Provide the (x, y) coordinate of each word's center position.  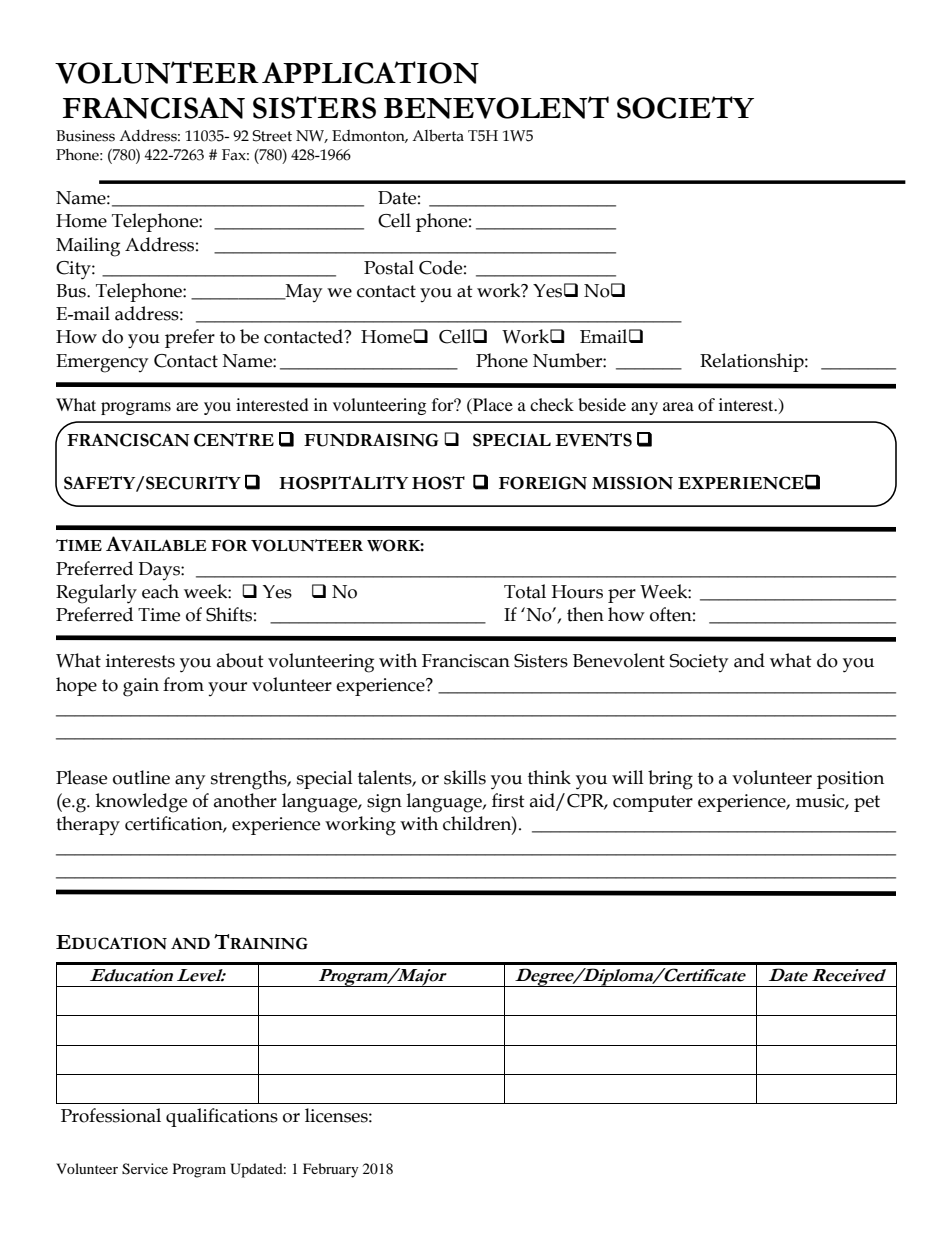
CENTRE (234, 440)
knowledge (141, 803)
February (331, 1170)
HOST (438, 483)
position (850, 780)
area (678, 406)
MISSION (632, 483)
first (508, 800)
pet (867, 803)
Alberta (438, 135)
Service (145, 1169)
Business (85, 136)
